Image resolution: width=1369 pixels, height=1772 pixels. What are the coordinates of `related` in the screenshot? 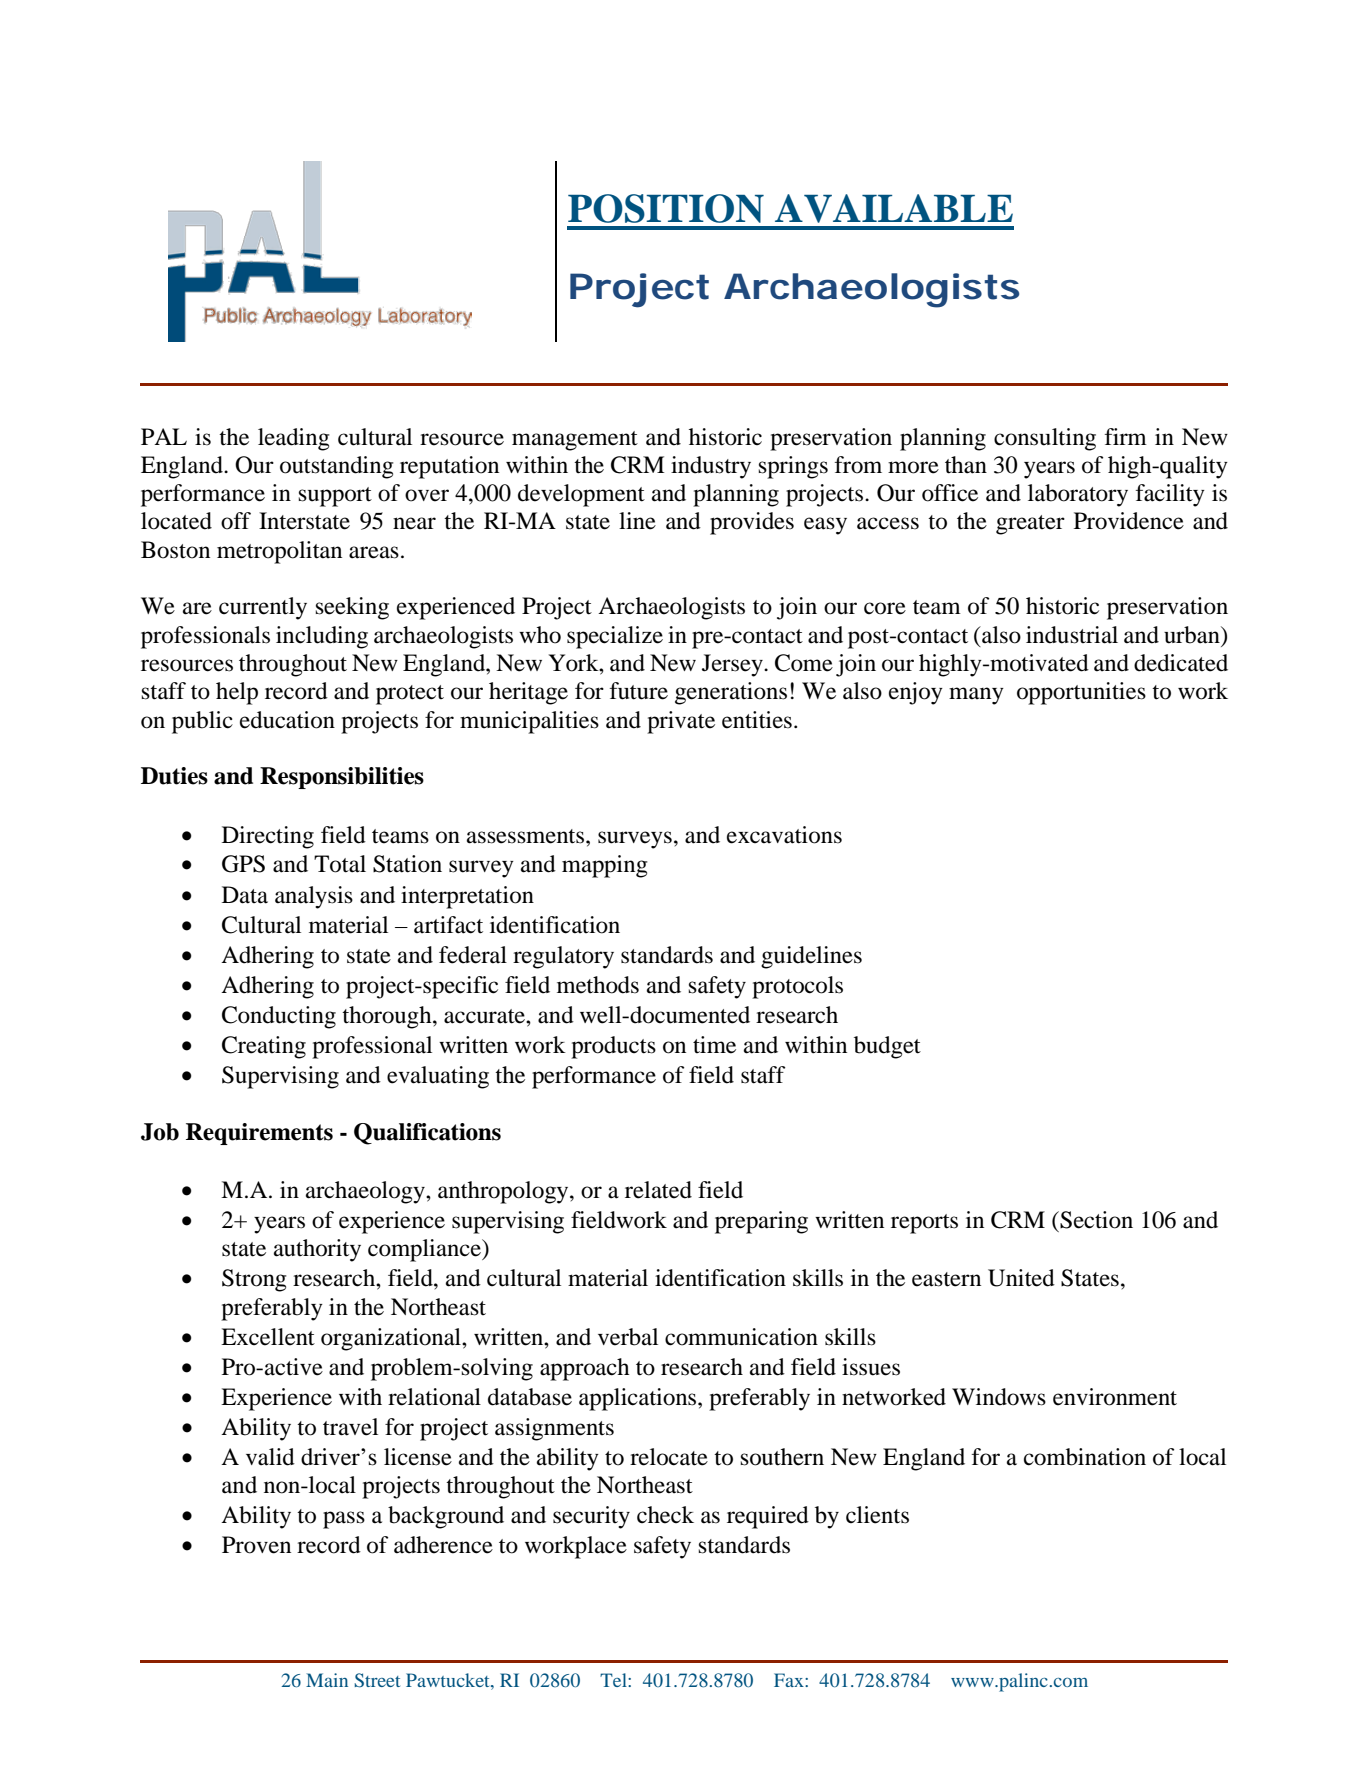 It's located at (658, 1190).
